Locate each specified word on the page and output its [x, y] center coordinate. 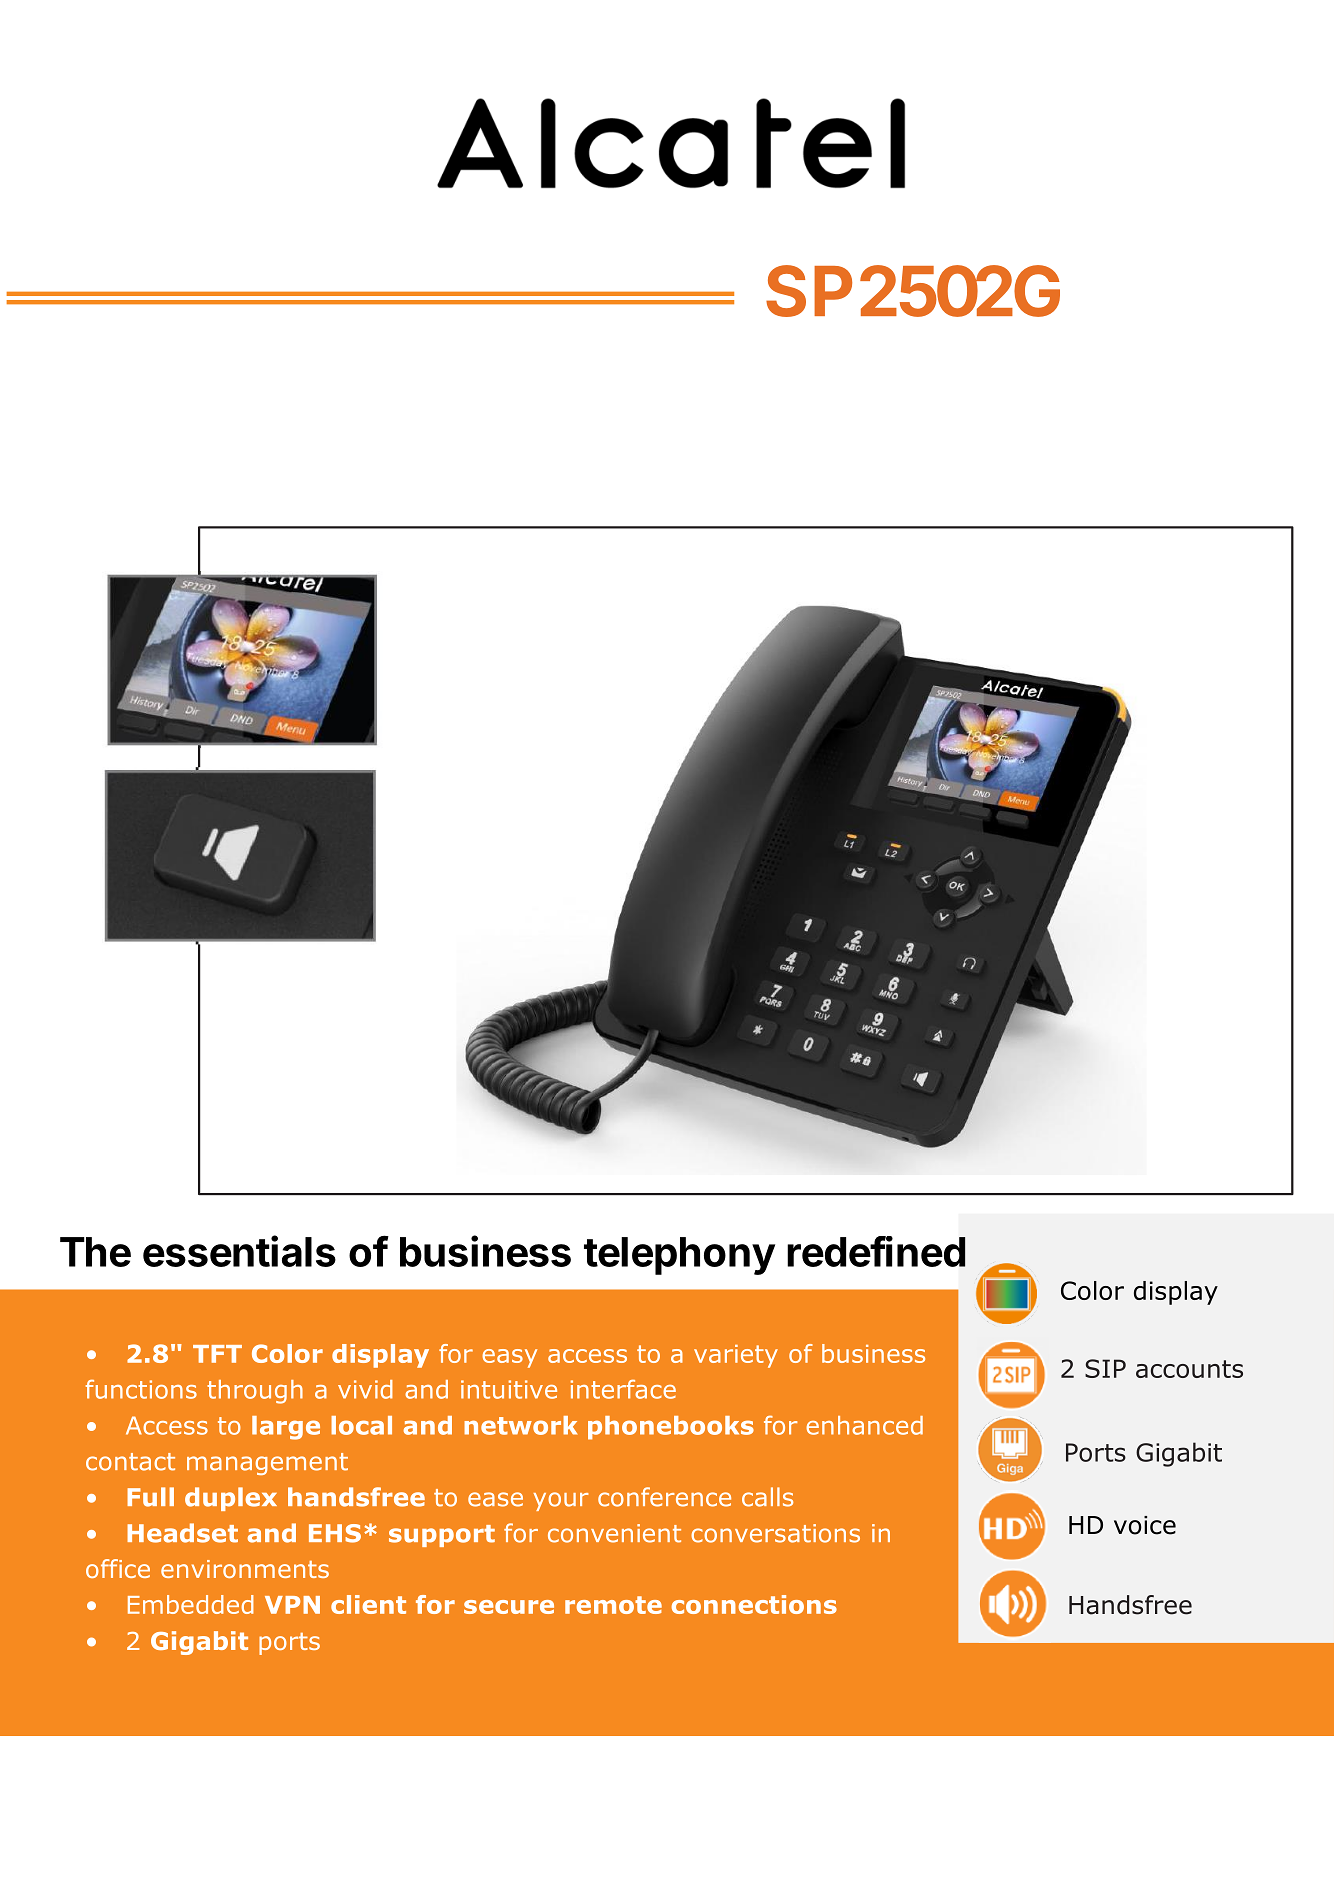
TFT [217, 1354]
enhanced [864, 1425]
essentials [239, 1251]
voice [1145, 1525]
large [286, 1428]
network [520, 1425]
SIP [1105, 1368]
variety [736, 1356]
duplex [231, 1499]
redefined [876, 1251]
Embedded [191, 1604]
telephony [679, 1256]
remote [613, 1605]
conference [664, 1497]
